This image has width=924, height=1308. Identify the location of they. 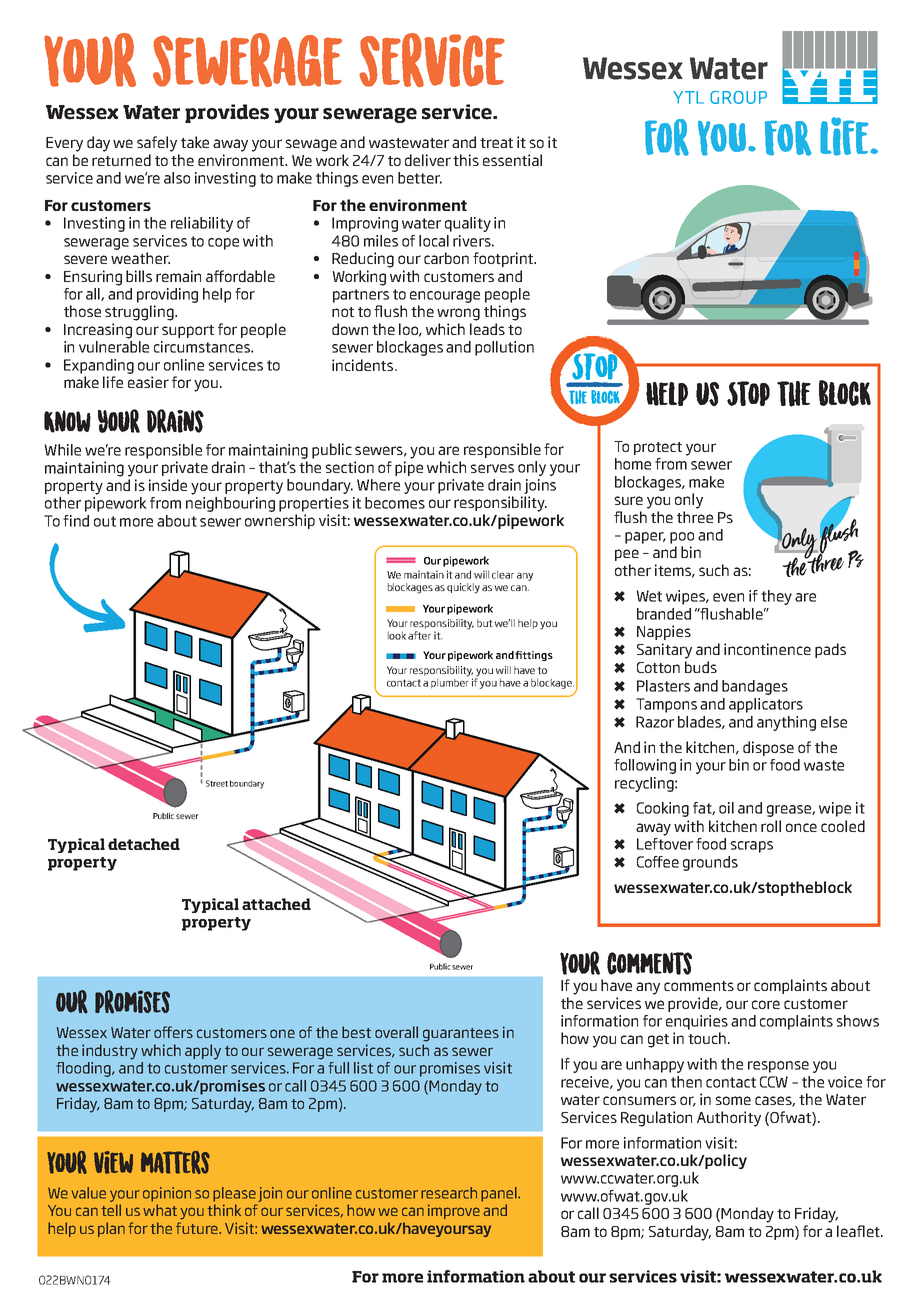
(776, 597).
